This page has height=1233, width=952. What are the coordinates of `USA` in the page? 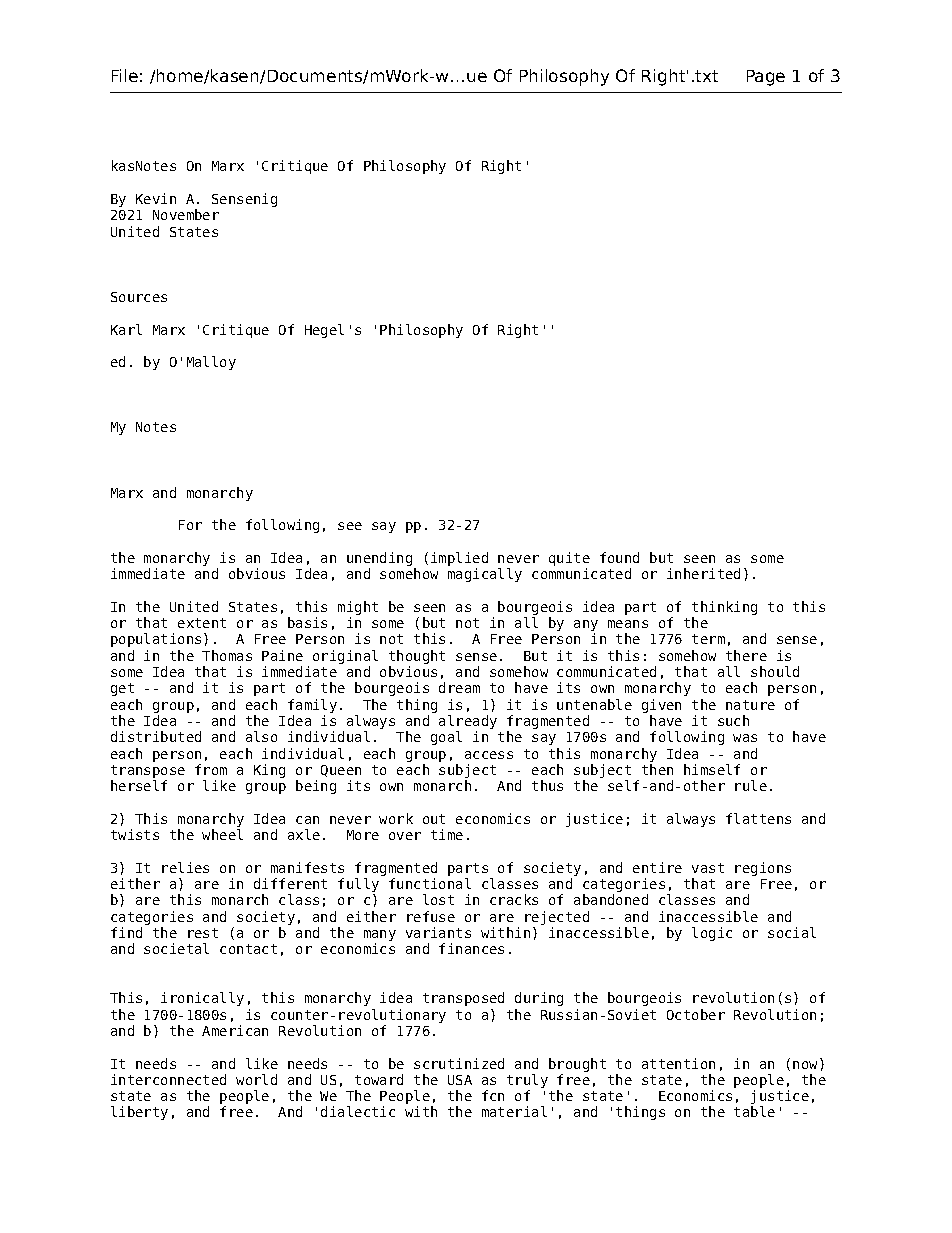 It's located at (460, 1080).
